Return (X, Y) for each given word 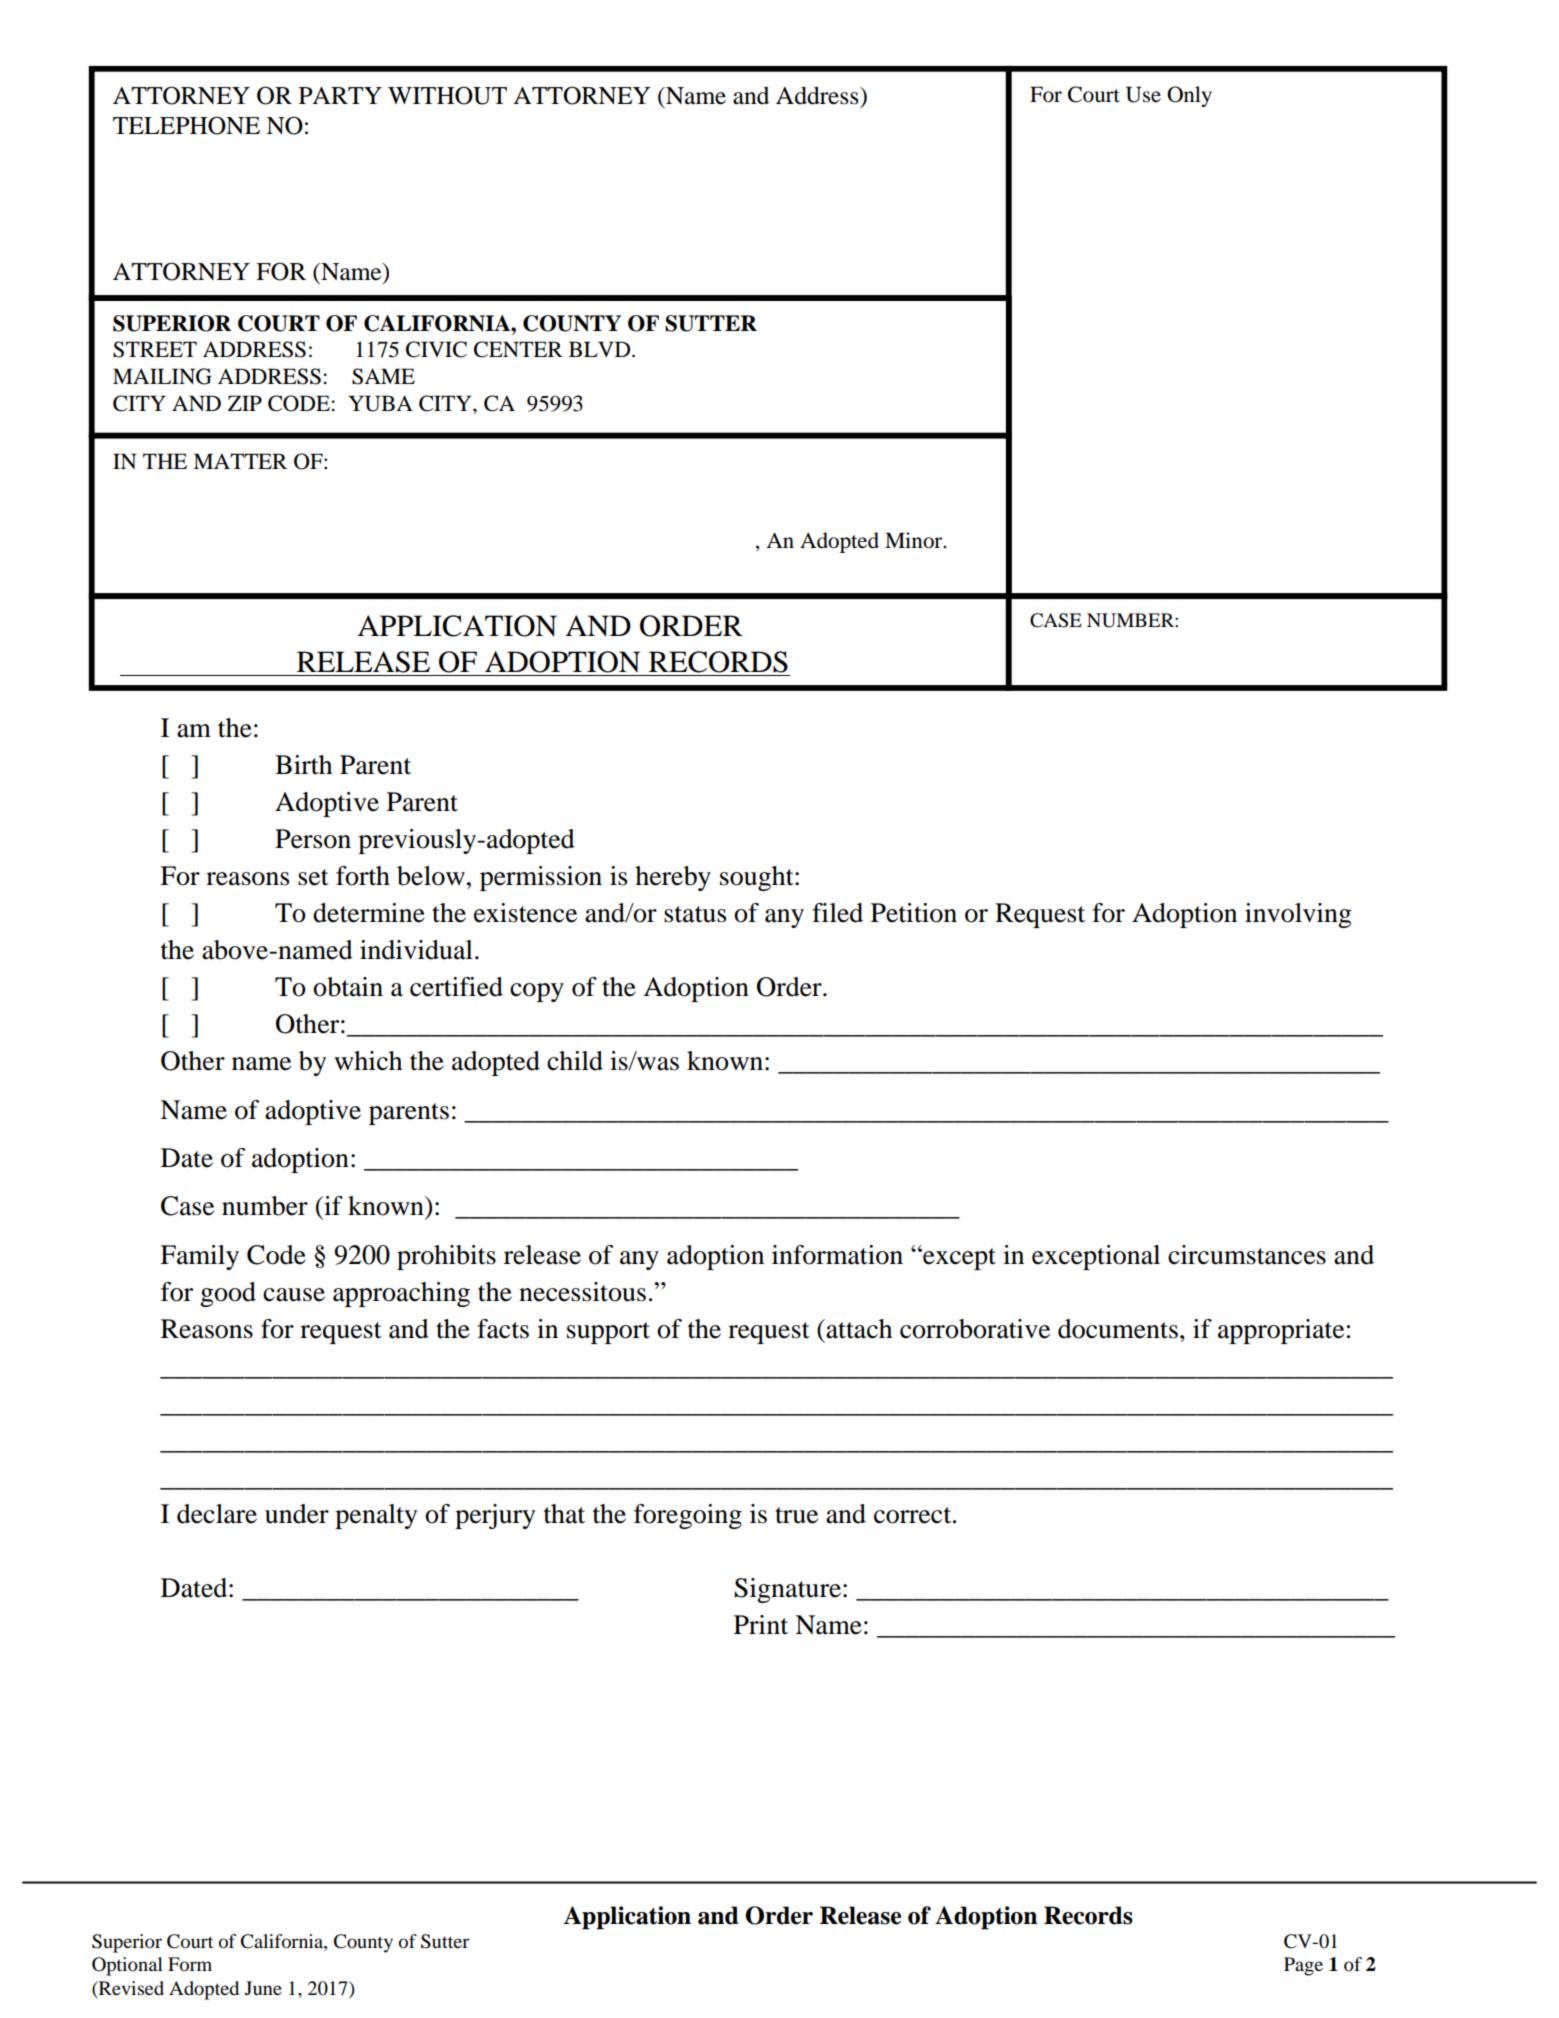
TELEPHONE (186, 125)
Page (1303, 1966)
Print (761, 1625)
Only (1189, 96)
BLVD (601, 349)
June (263, 1988)
